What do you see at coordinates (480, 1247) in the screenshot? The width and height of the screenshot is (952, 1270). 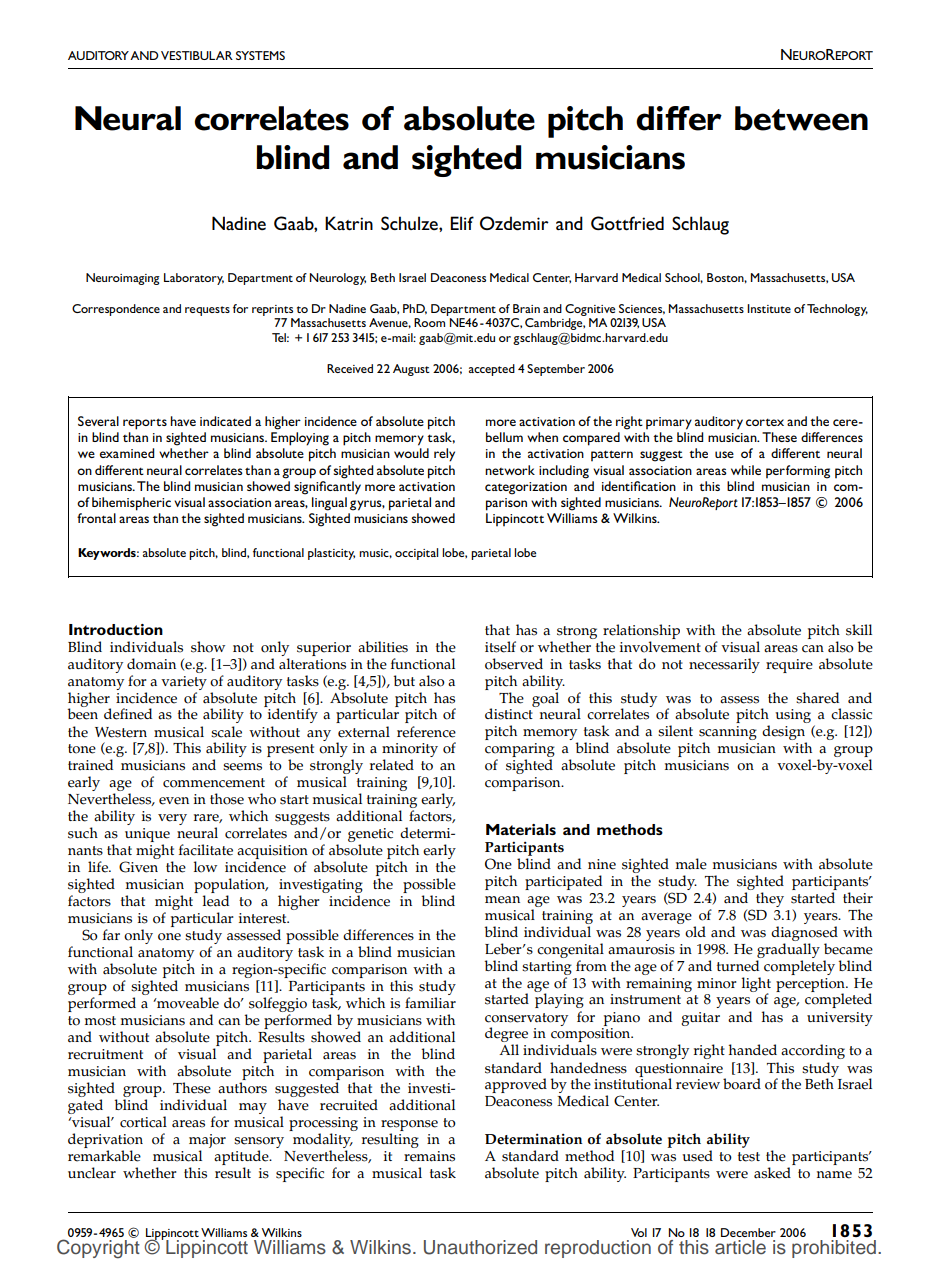 I see `Unauthorized` at bounding box center [480, 1247].
